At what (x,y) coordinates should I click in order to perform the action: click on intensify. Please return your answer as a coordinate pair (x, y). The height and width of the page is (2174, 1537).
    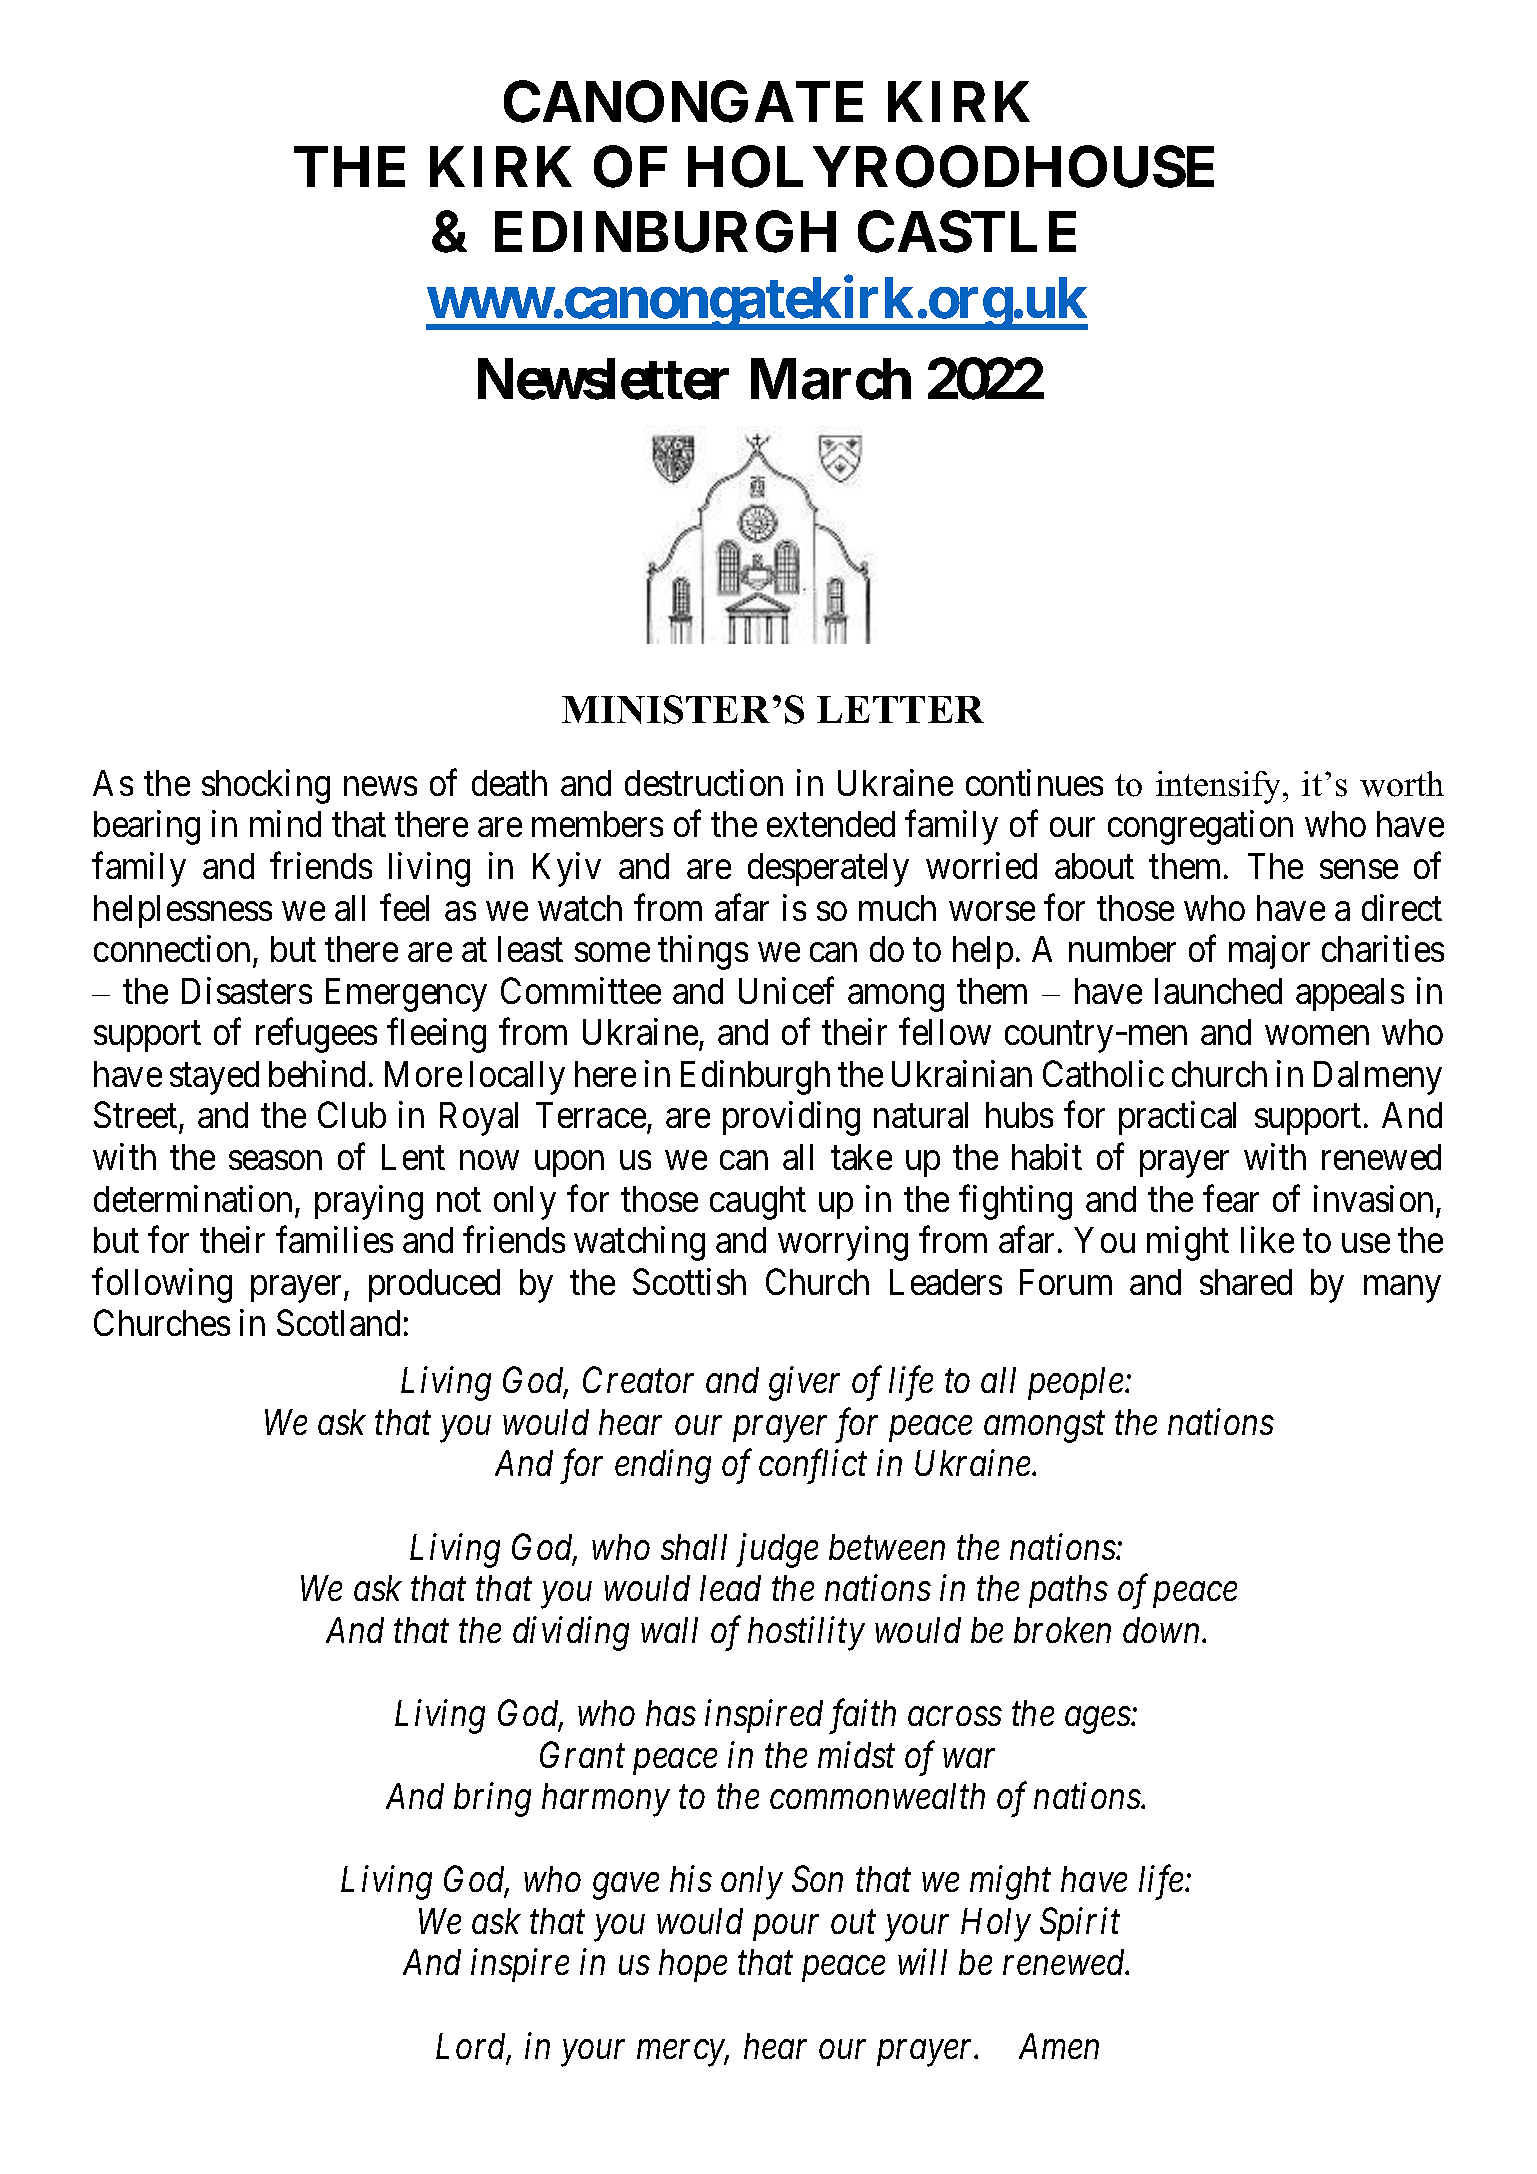
    Looking at the image, I should click on (1220, 787).
